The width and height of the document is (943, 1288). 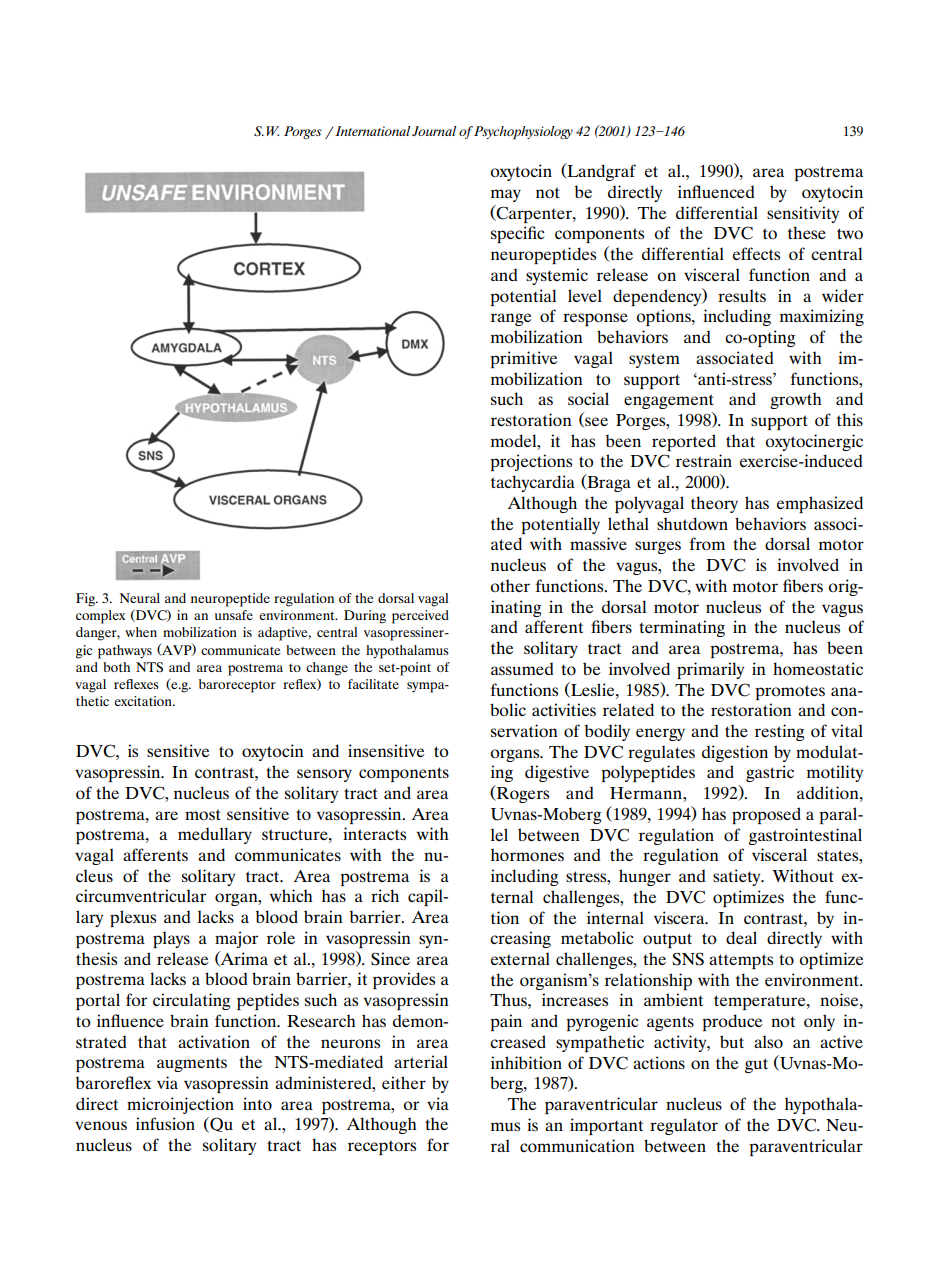 I want to click on Psychophysiology, so click(x=523, y=132).
